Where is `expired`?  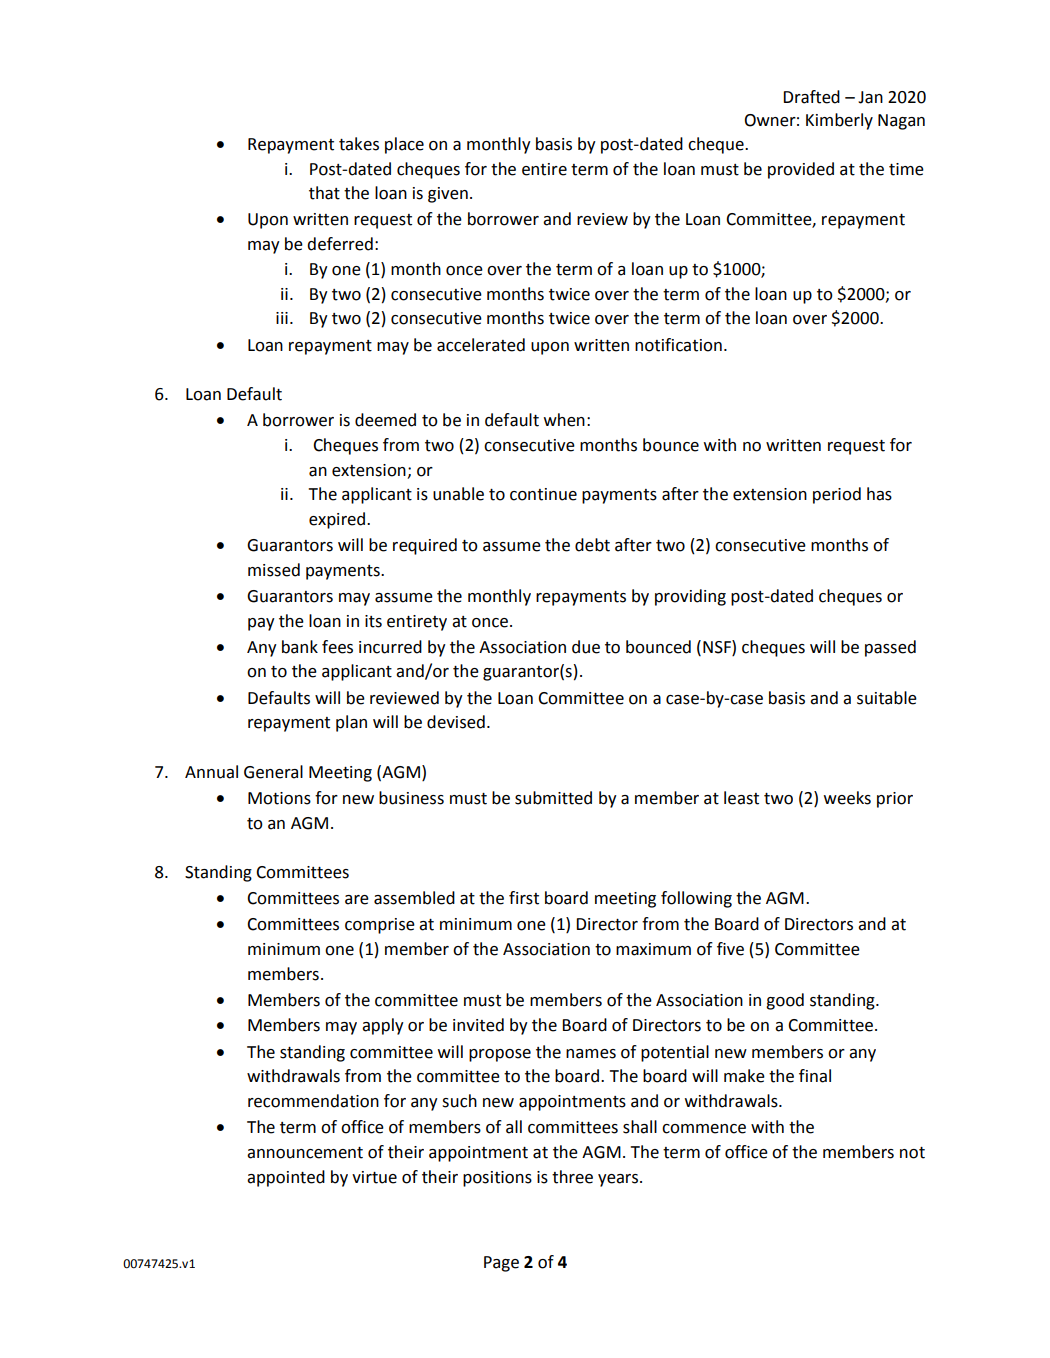 expired is located at coordinates (338, 520).
